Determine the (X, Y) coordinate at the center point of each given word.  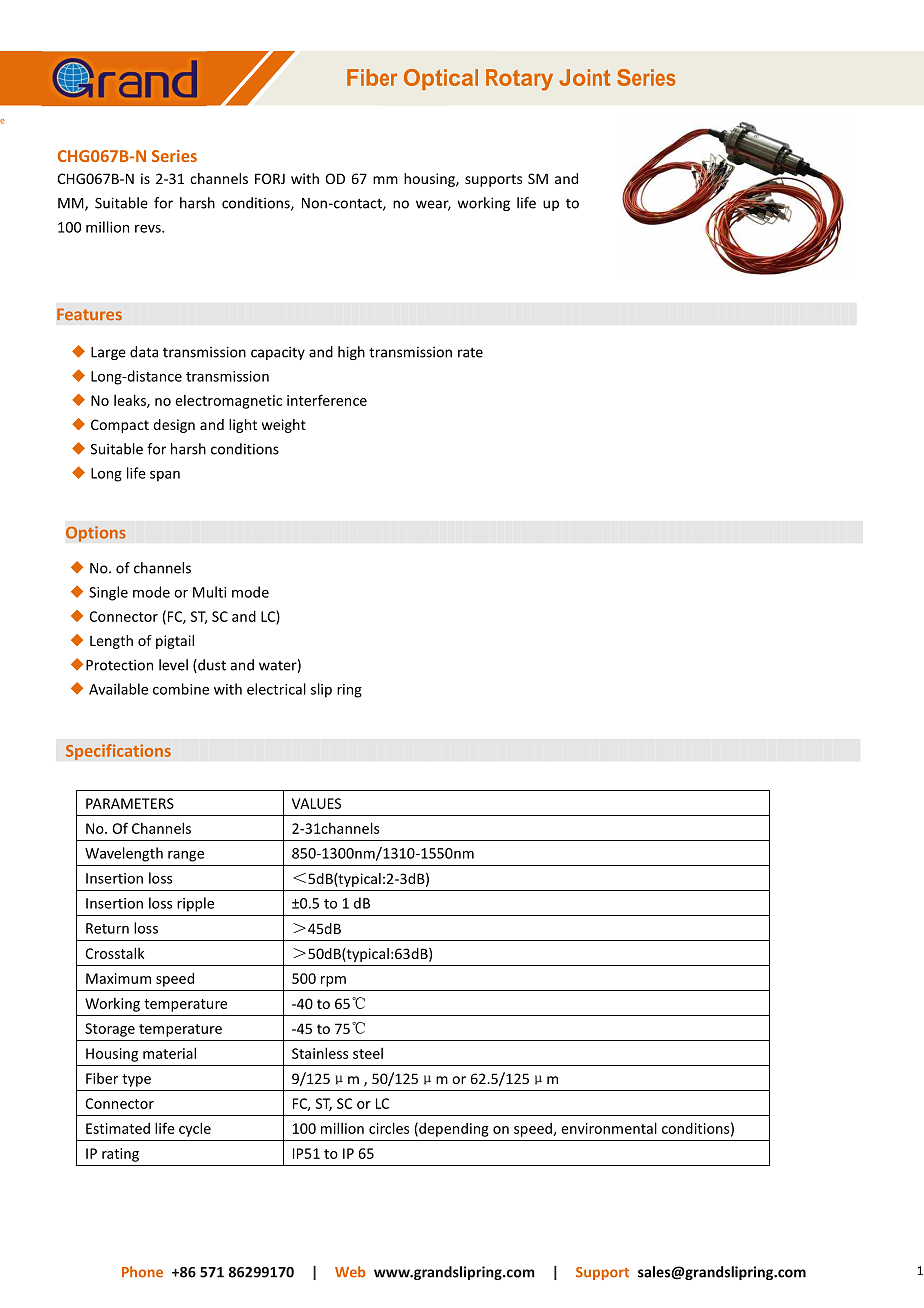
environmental (609, 1128)
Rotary (519, 80)
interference (327, 400)
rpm (333, 981)
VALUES (316, 803)
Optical (441, 79)
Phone (142, 1272)
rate (470, 353)
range (186, 856)
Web (350, 1272)
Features (89, 314)
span (165, 476)
